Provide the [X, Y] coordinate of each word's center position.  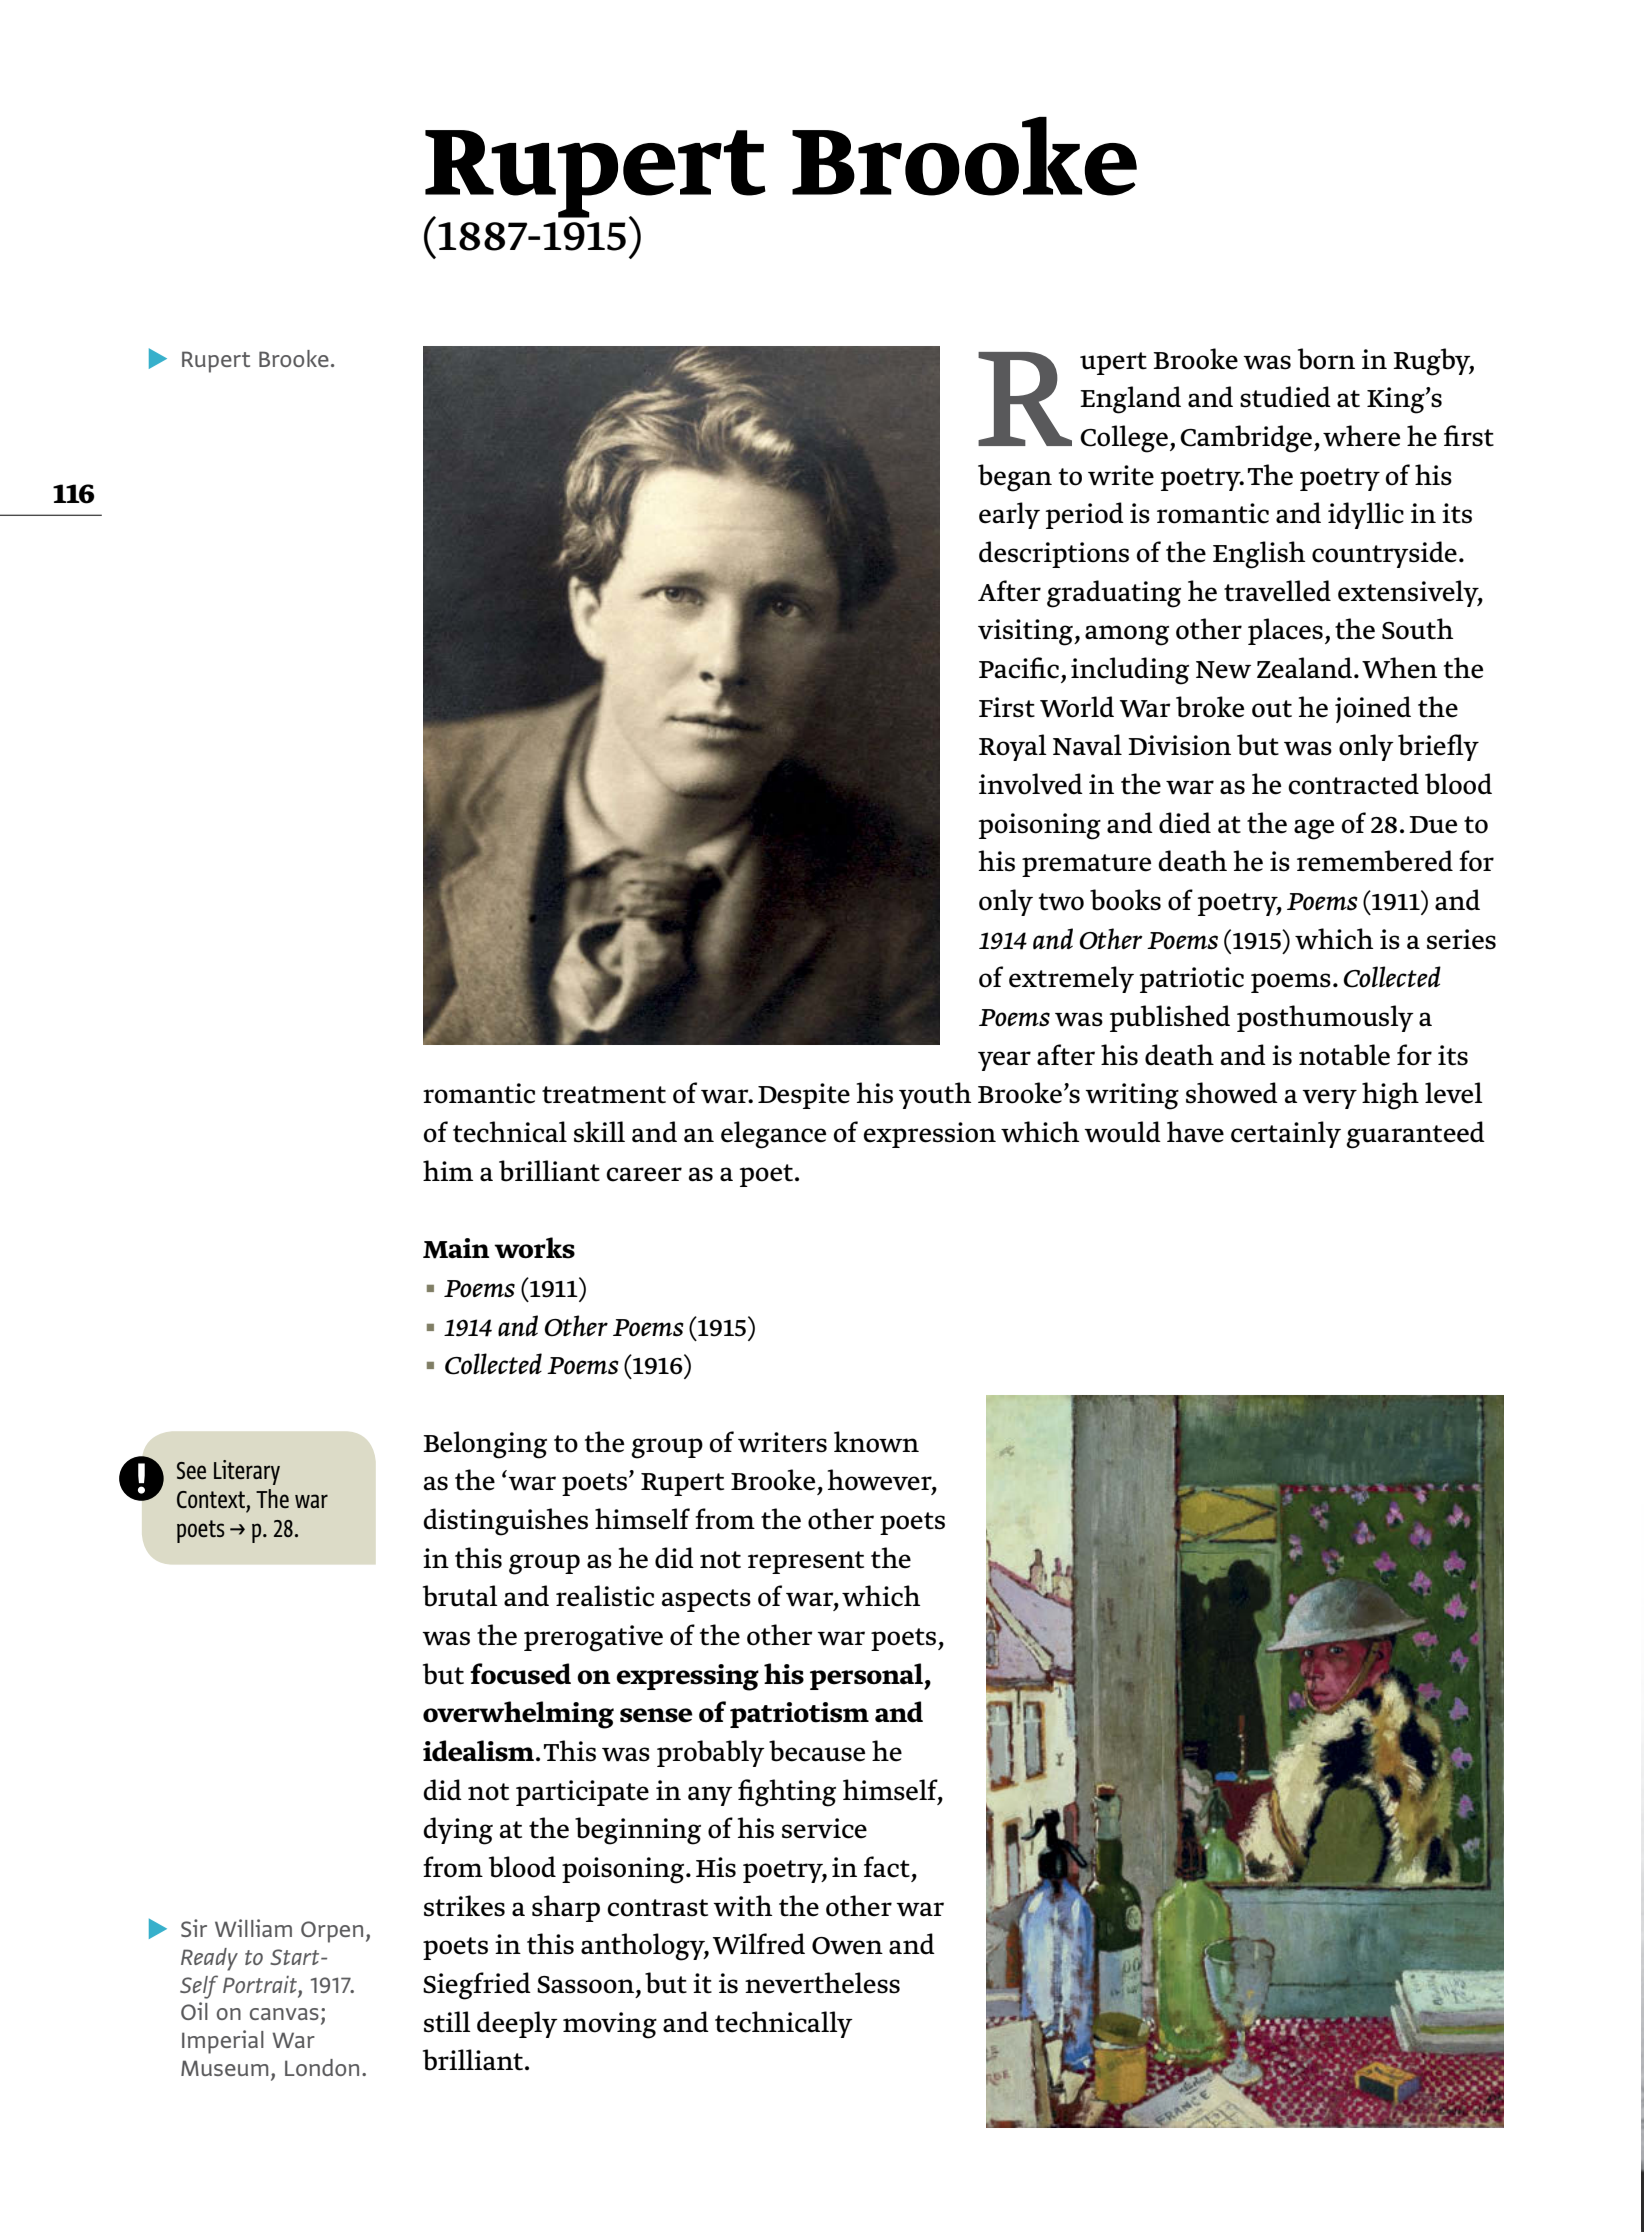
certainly [1286, 1134]
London [322, 2067]
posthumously [1325, 1018]
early [1009, 515]
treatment [604, 1095]
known [876, 1442]
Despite [804, 1096]
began [1015, 478]
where [1361, 436]
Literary [247, 1472]
